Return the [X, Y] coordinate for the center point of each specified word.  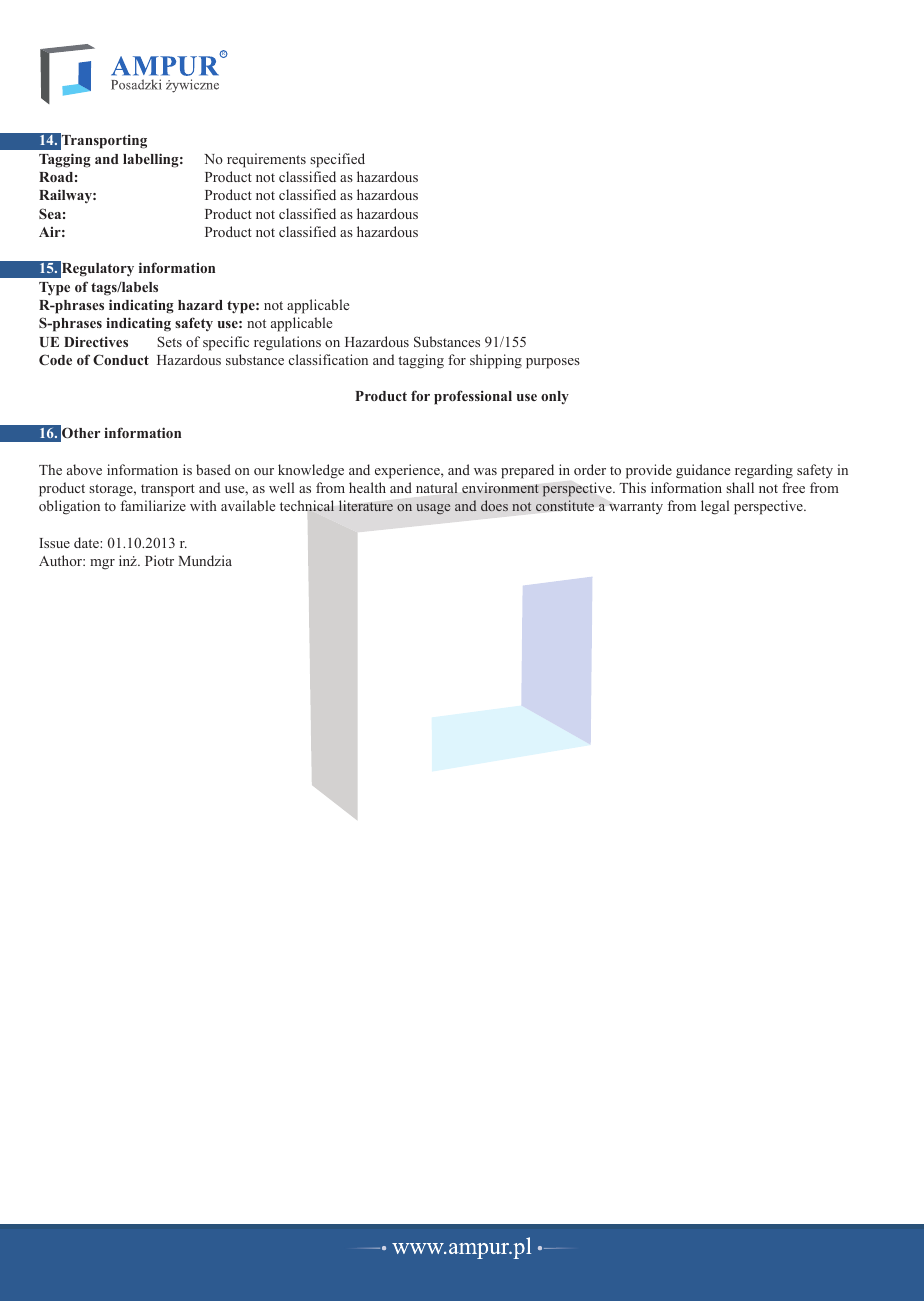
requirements [266, 160]
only [555, 397]
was [485, 471]
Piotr [159, 560]
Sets [169, 341]
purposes [553, 363]
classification [328, 359]
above [84, 469]
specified [337, 160]
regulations [287, 343]
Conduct [121, 359]
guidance [703, 471]
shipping [496, 361]
